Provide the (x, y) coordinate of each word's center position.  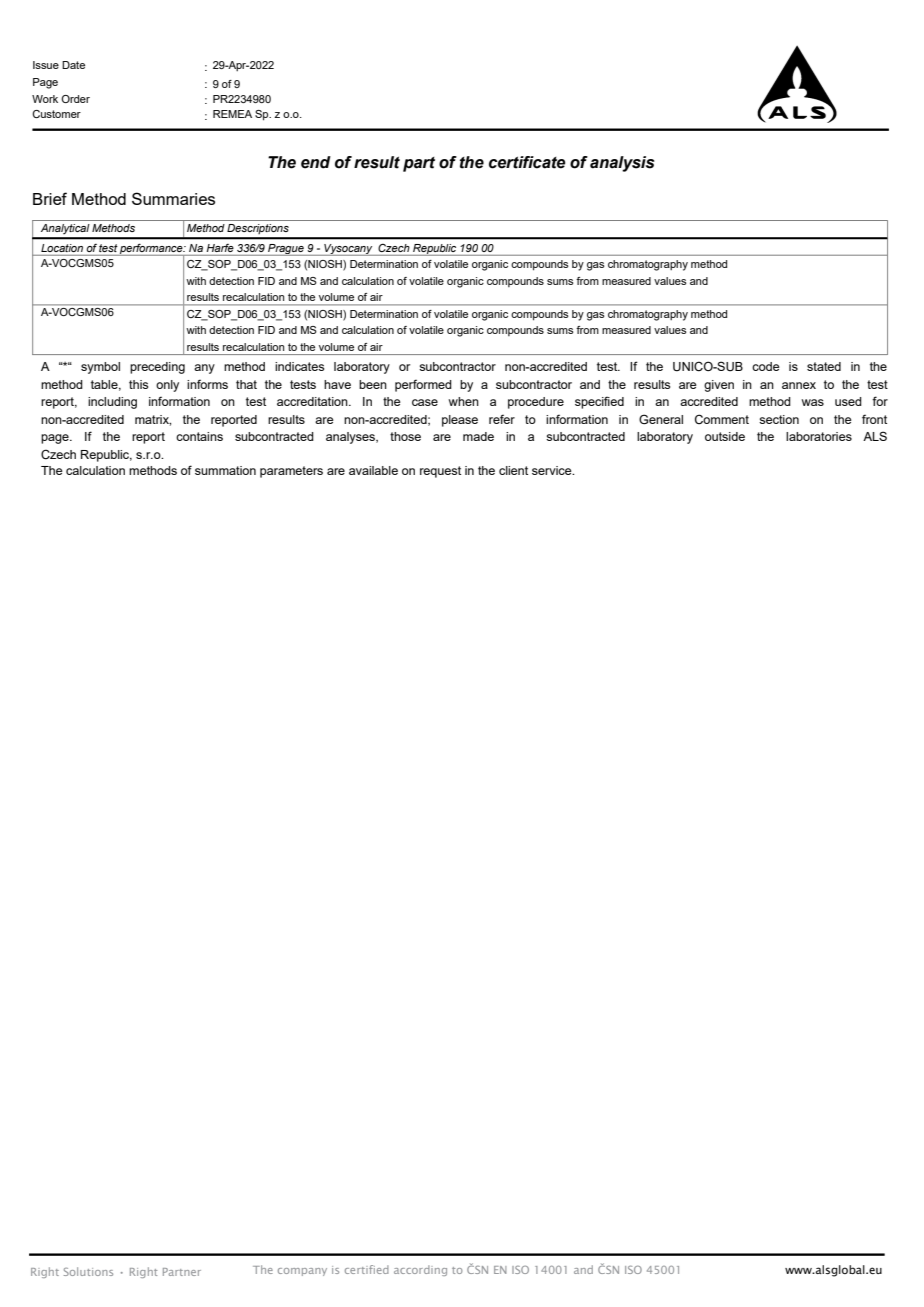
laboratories (819, 436)
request (440, 472)
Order (75, 99)
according (420, 1270)
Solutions (88, 1271)
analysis (622, 164)
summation (225, 470)
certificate (527, 162)
